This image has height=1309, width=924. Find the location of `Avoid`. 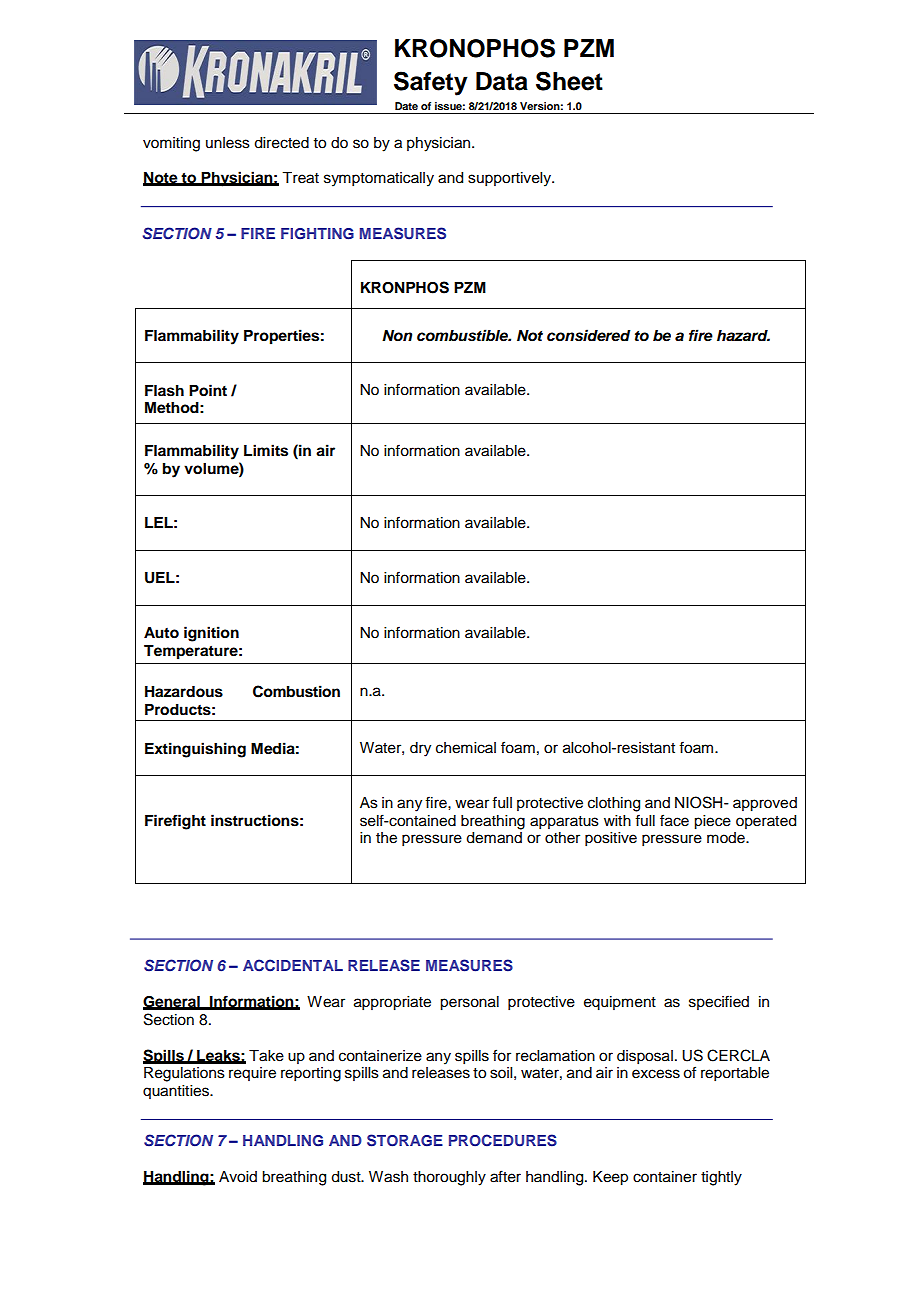

Avoid is located at coordinates (238, 1177).
